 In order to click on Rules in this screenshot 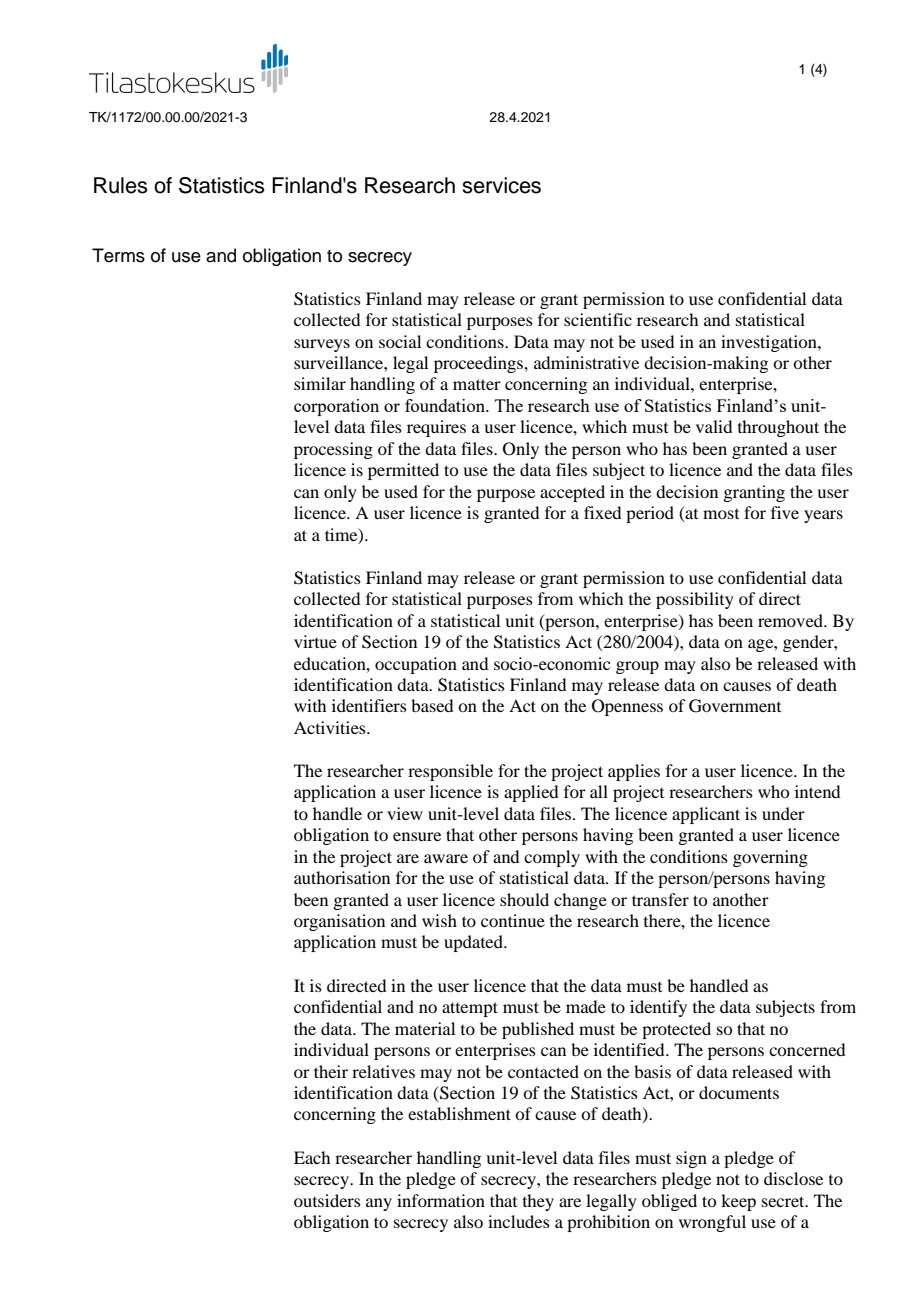, I will do `click(121, 185)`.
